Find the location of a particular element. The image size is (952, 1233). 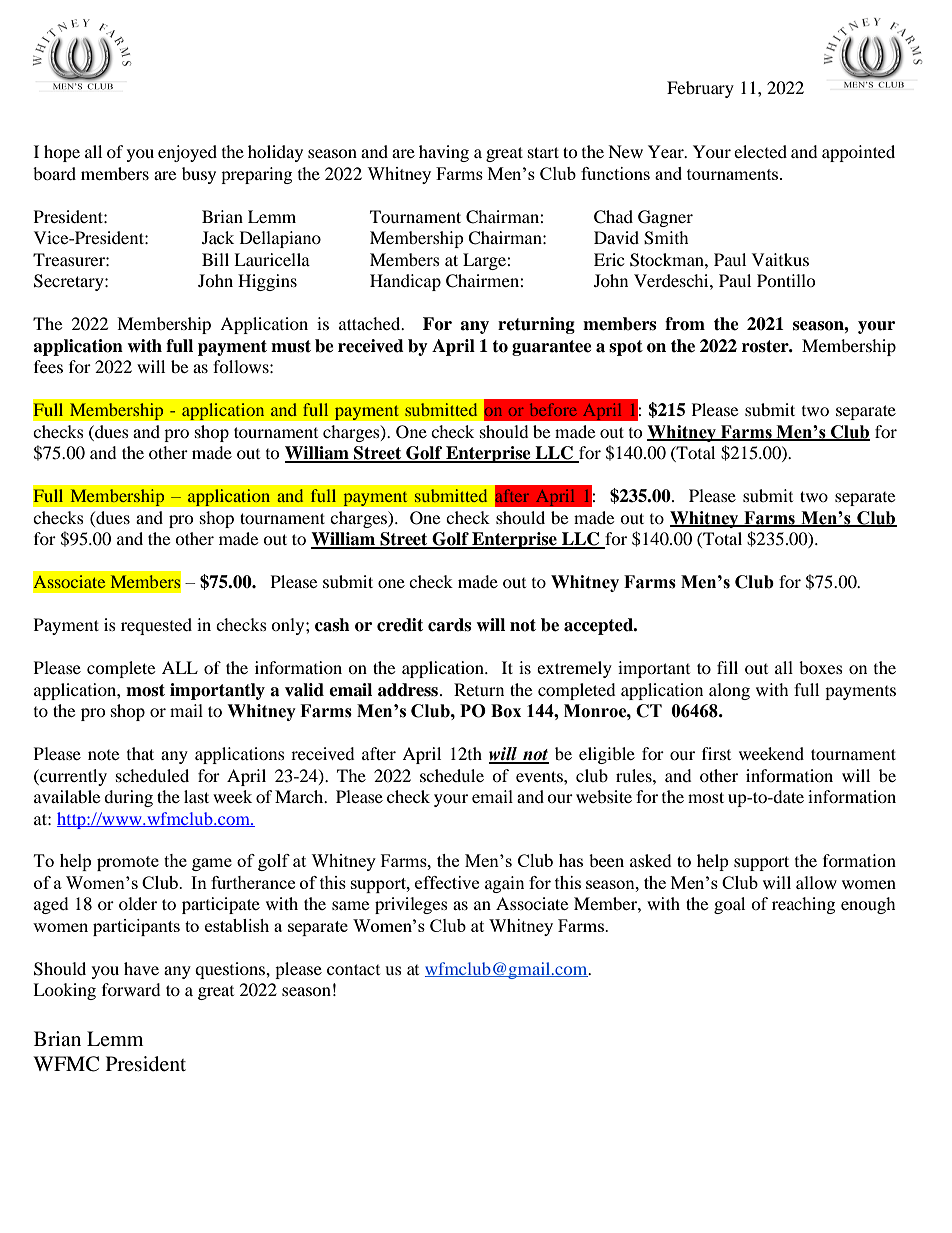

Secretary is located at coordinates (70, 282).
